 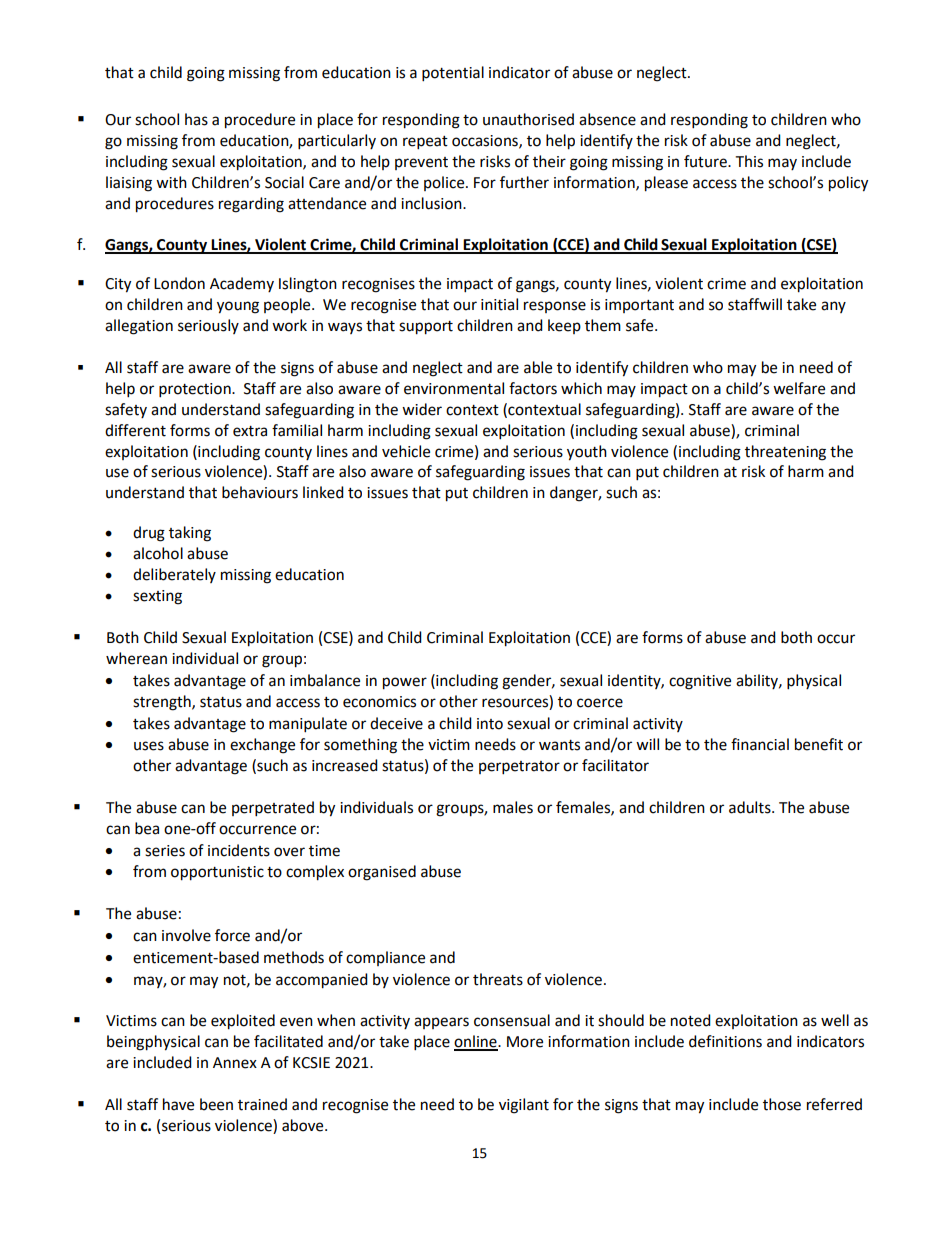 I want to click on has, so click(x=196, y=119).
